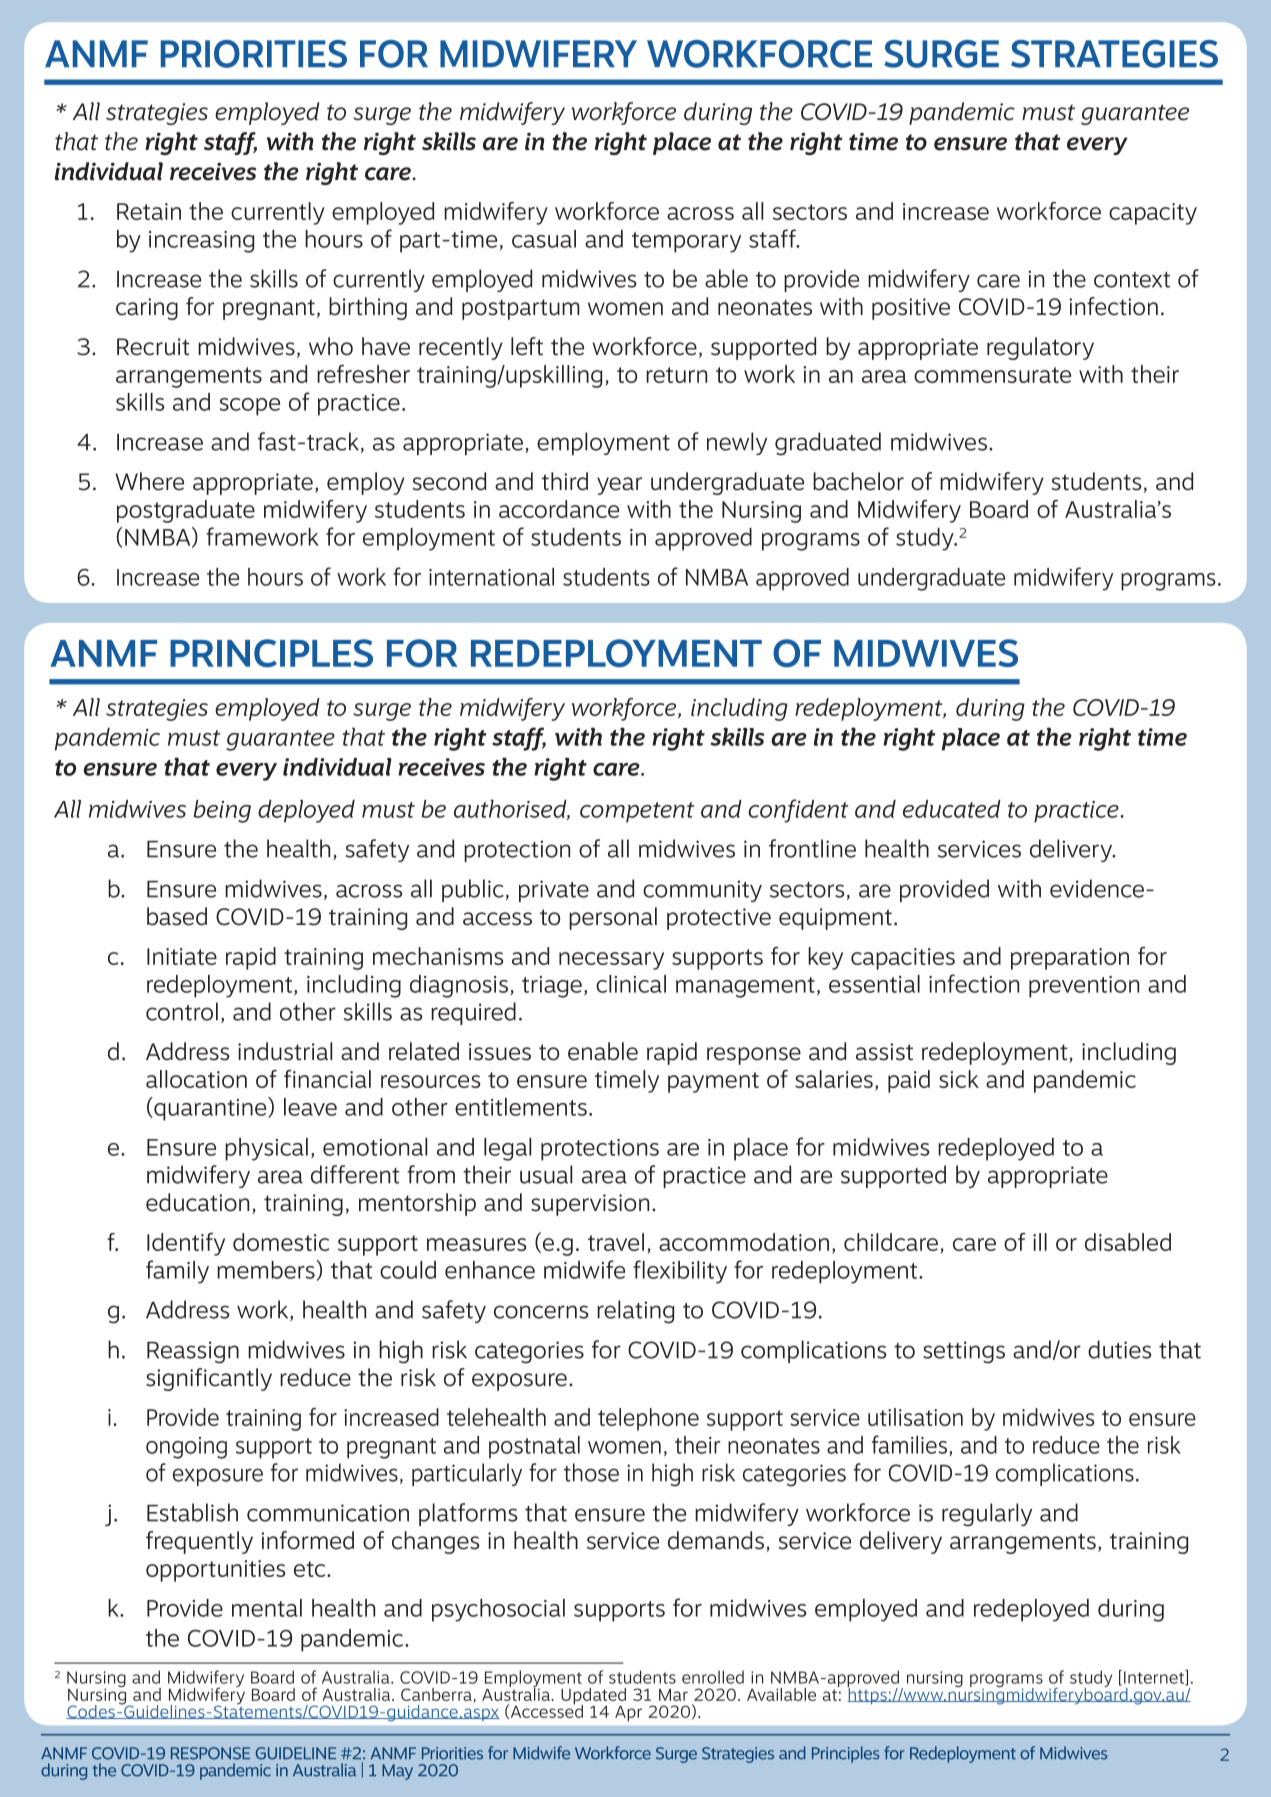 The width and height of the page is (1271, 1797). Describe the element at coordinates (619, 486) in the page. I see `year` at that location.
